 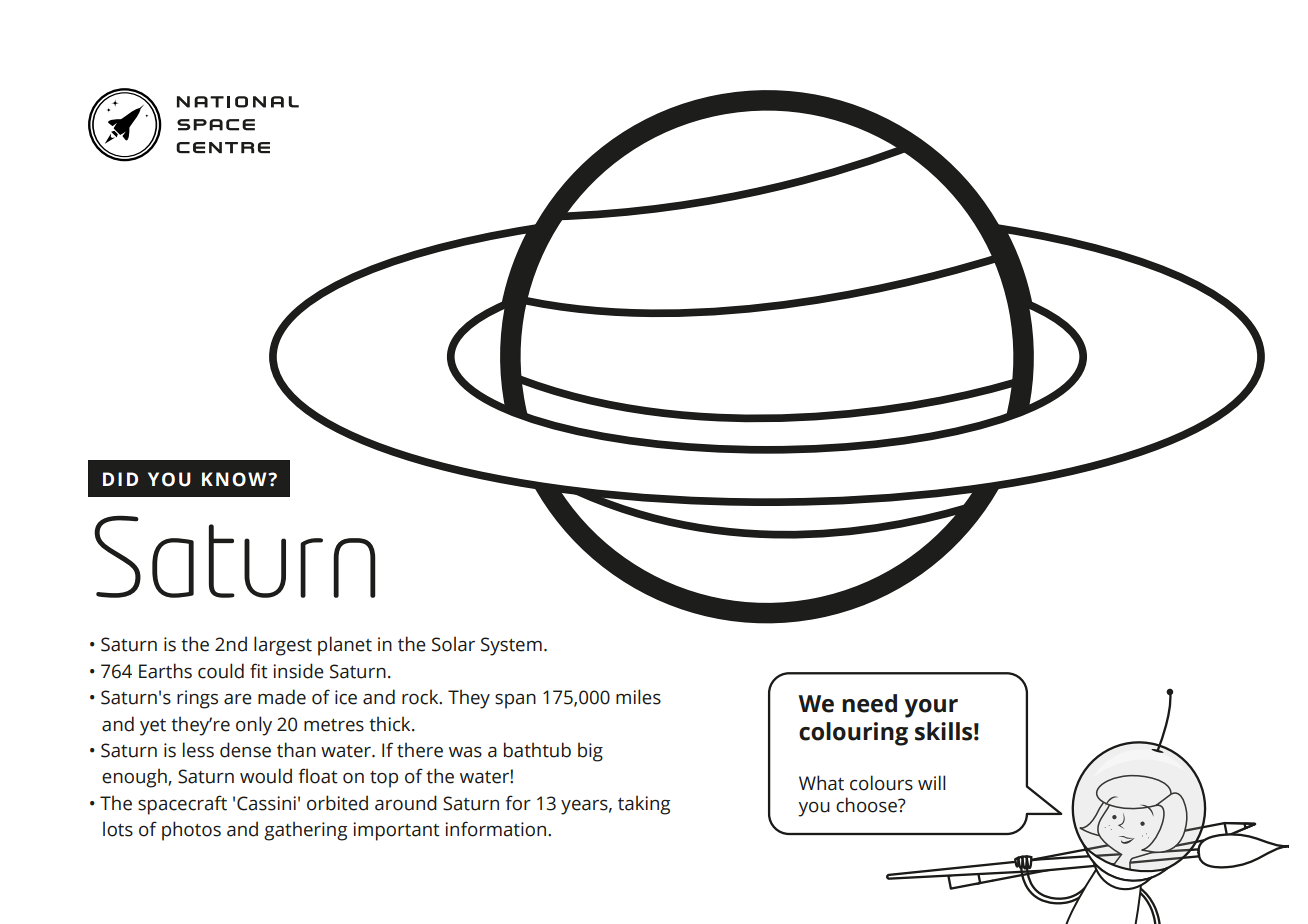 What do you see at coordinates (465, 752) in the screenshot?
I see `was` at bounding box center [465, 752].
